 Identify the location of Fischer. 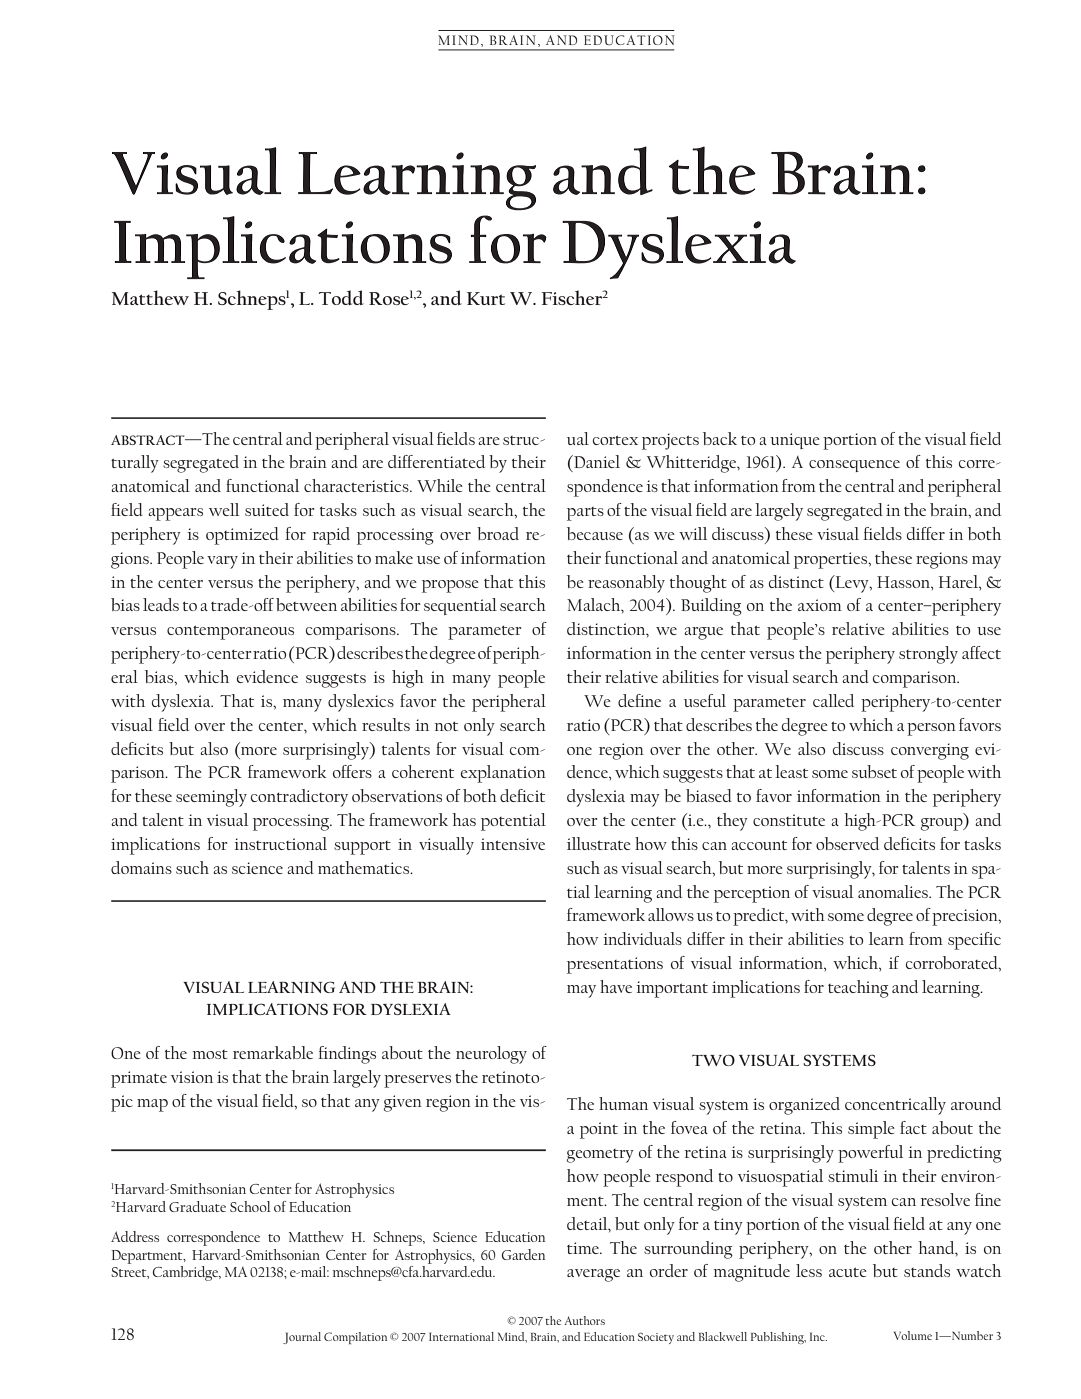
(572, 297).
